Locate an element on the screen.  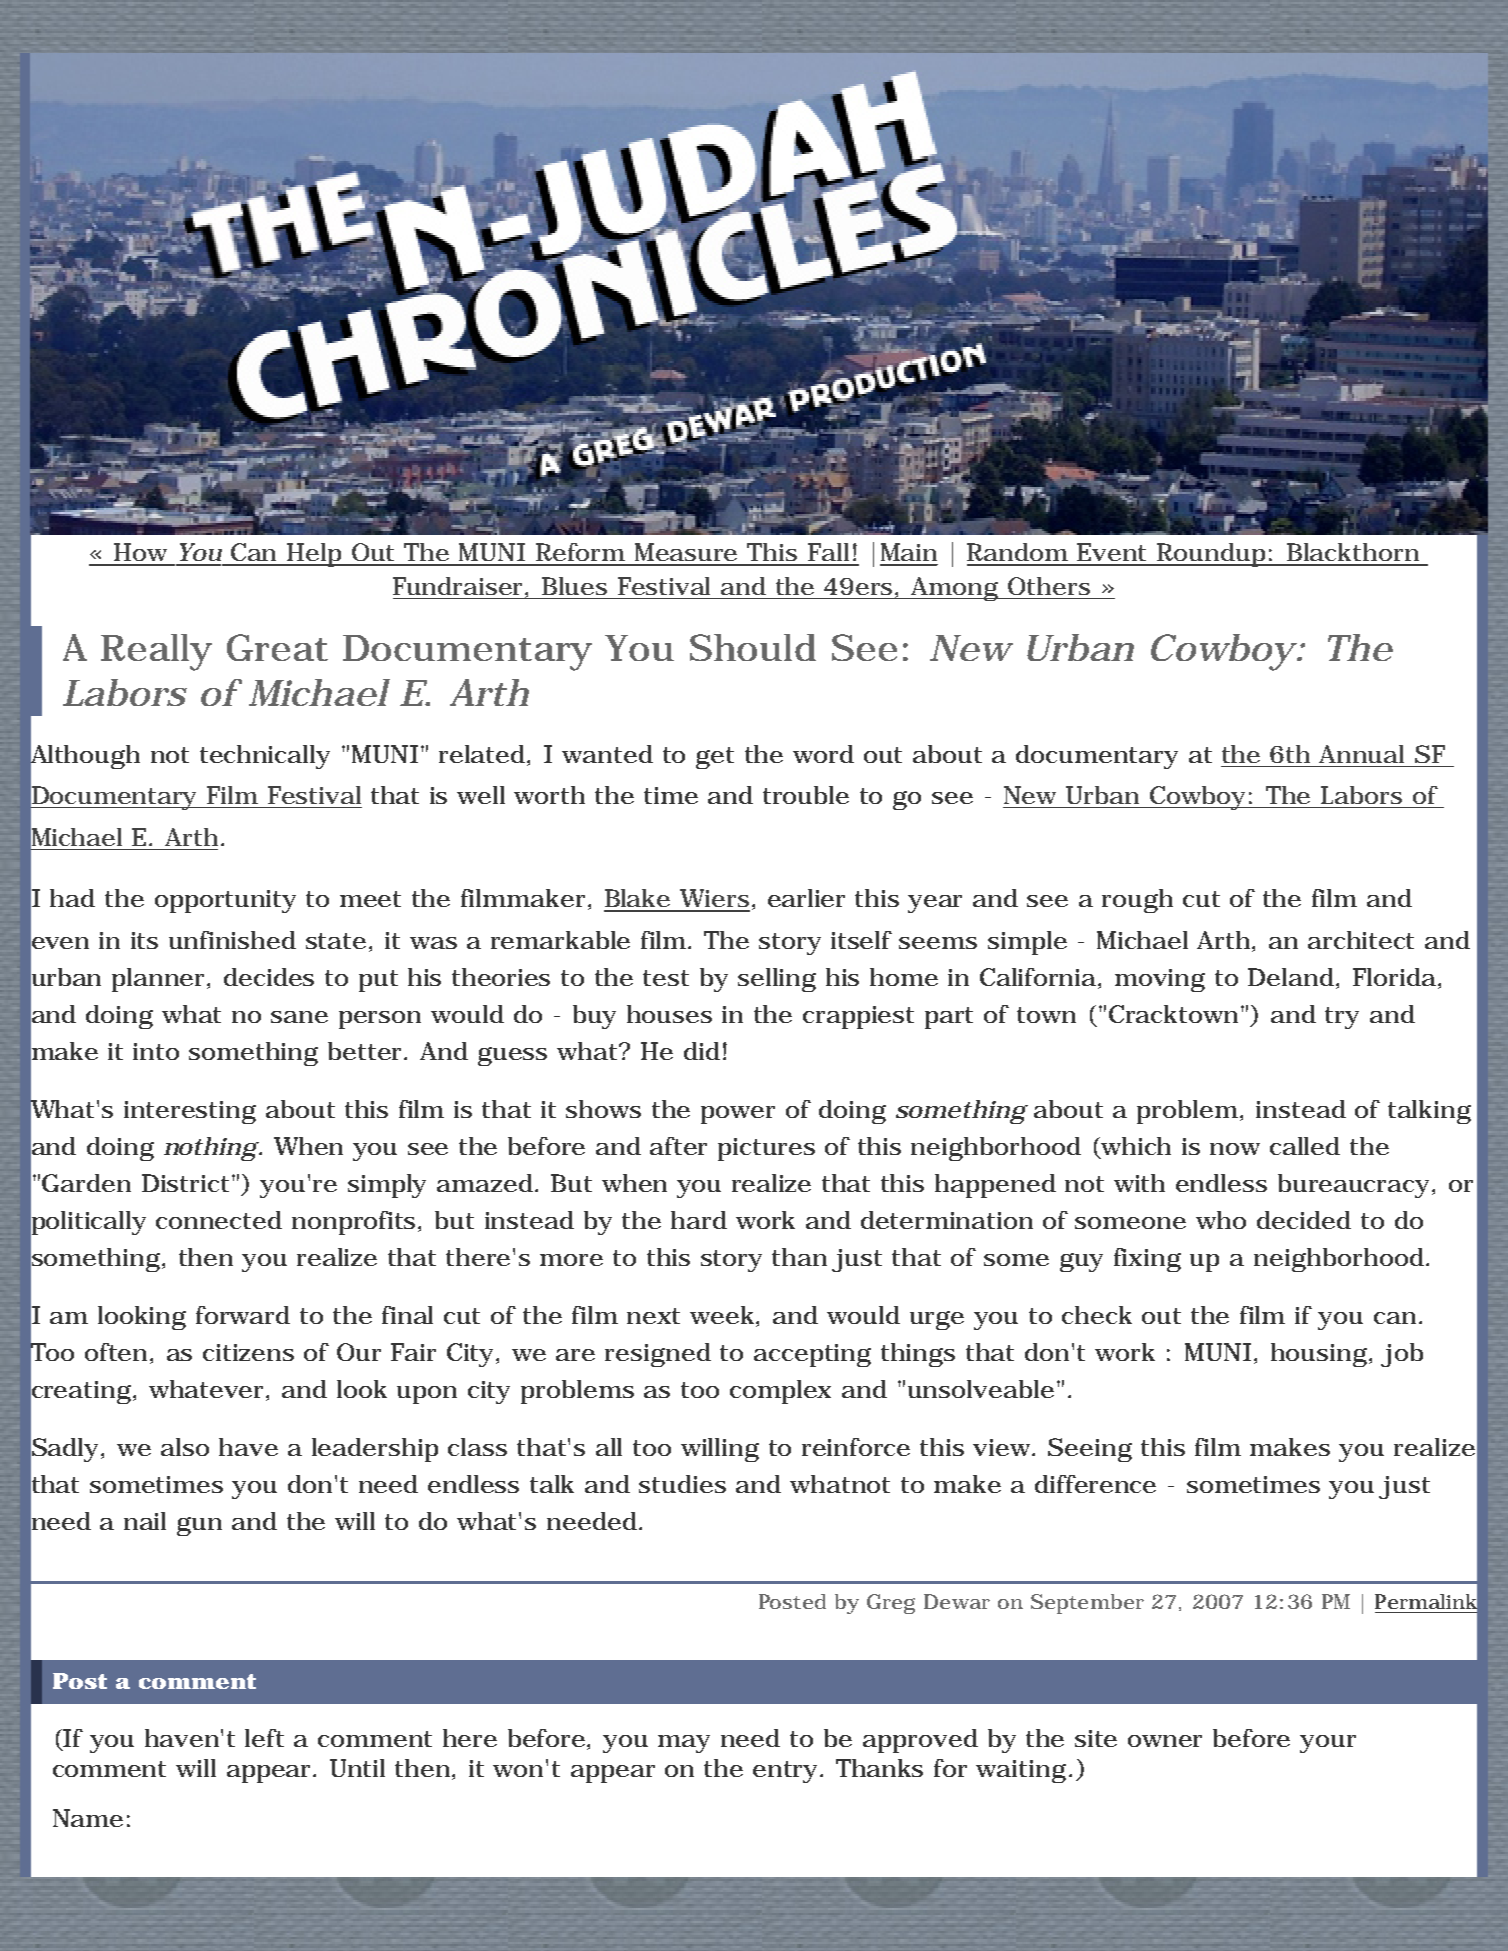
who is located at coordinates (1221, 1220).
